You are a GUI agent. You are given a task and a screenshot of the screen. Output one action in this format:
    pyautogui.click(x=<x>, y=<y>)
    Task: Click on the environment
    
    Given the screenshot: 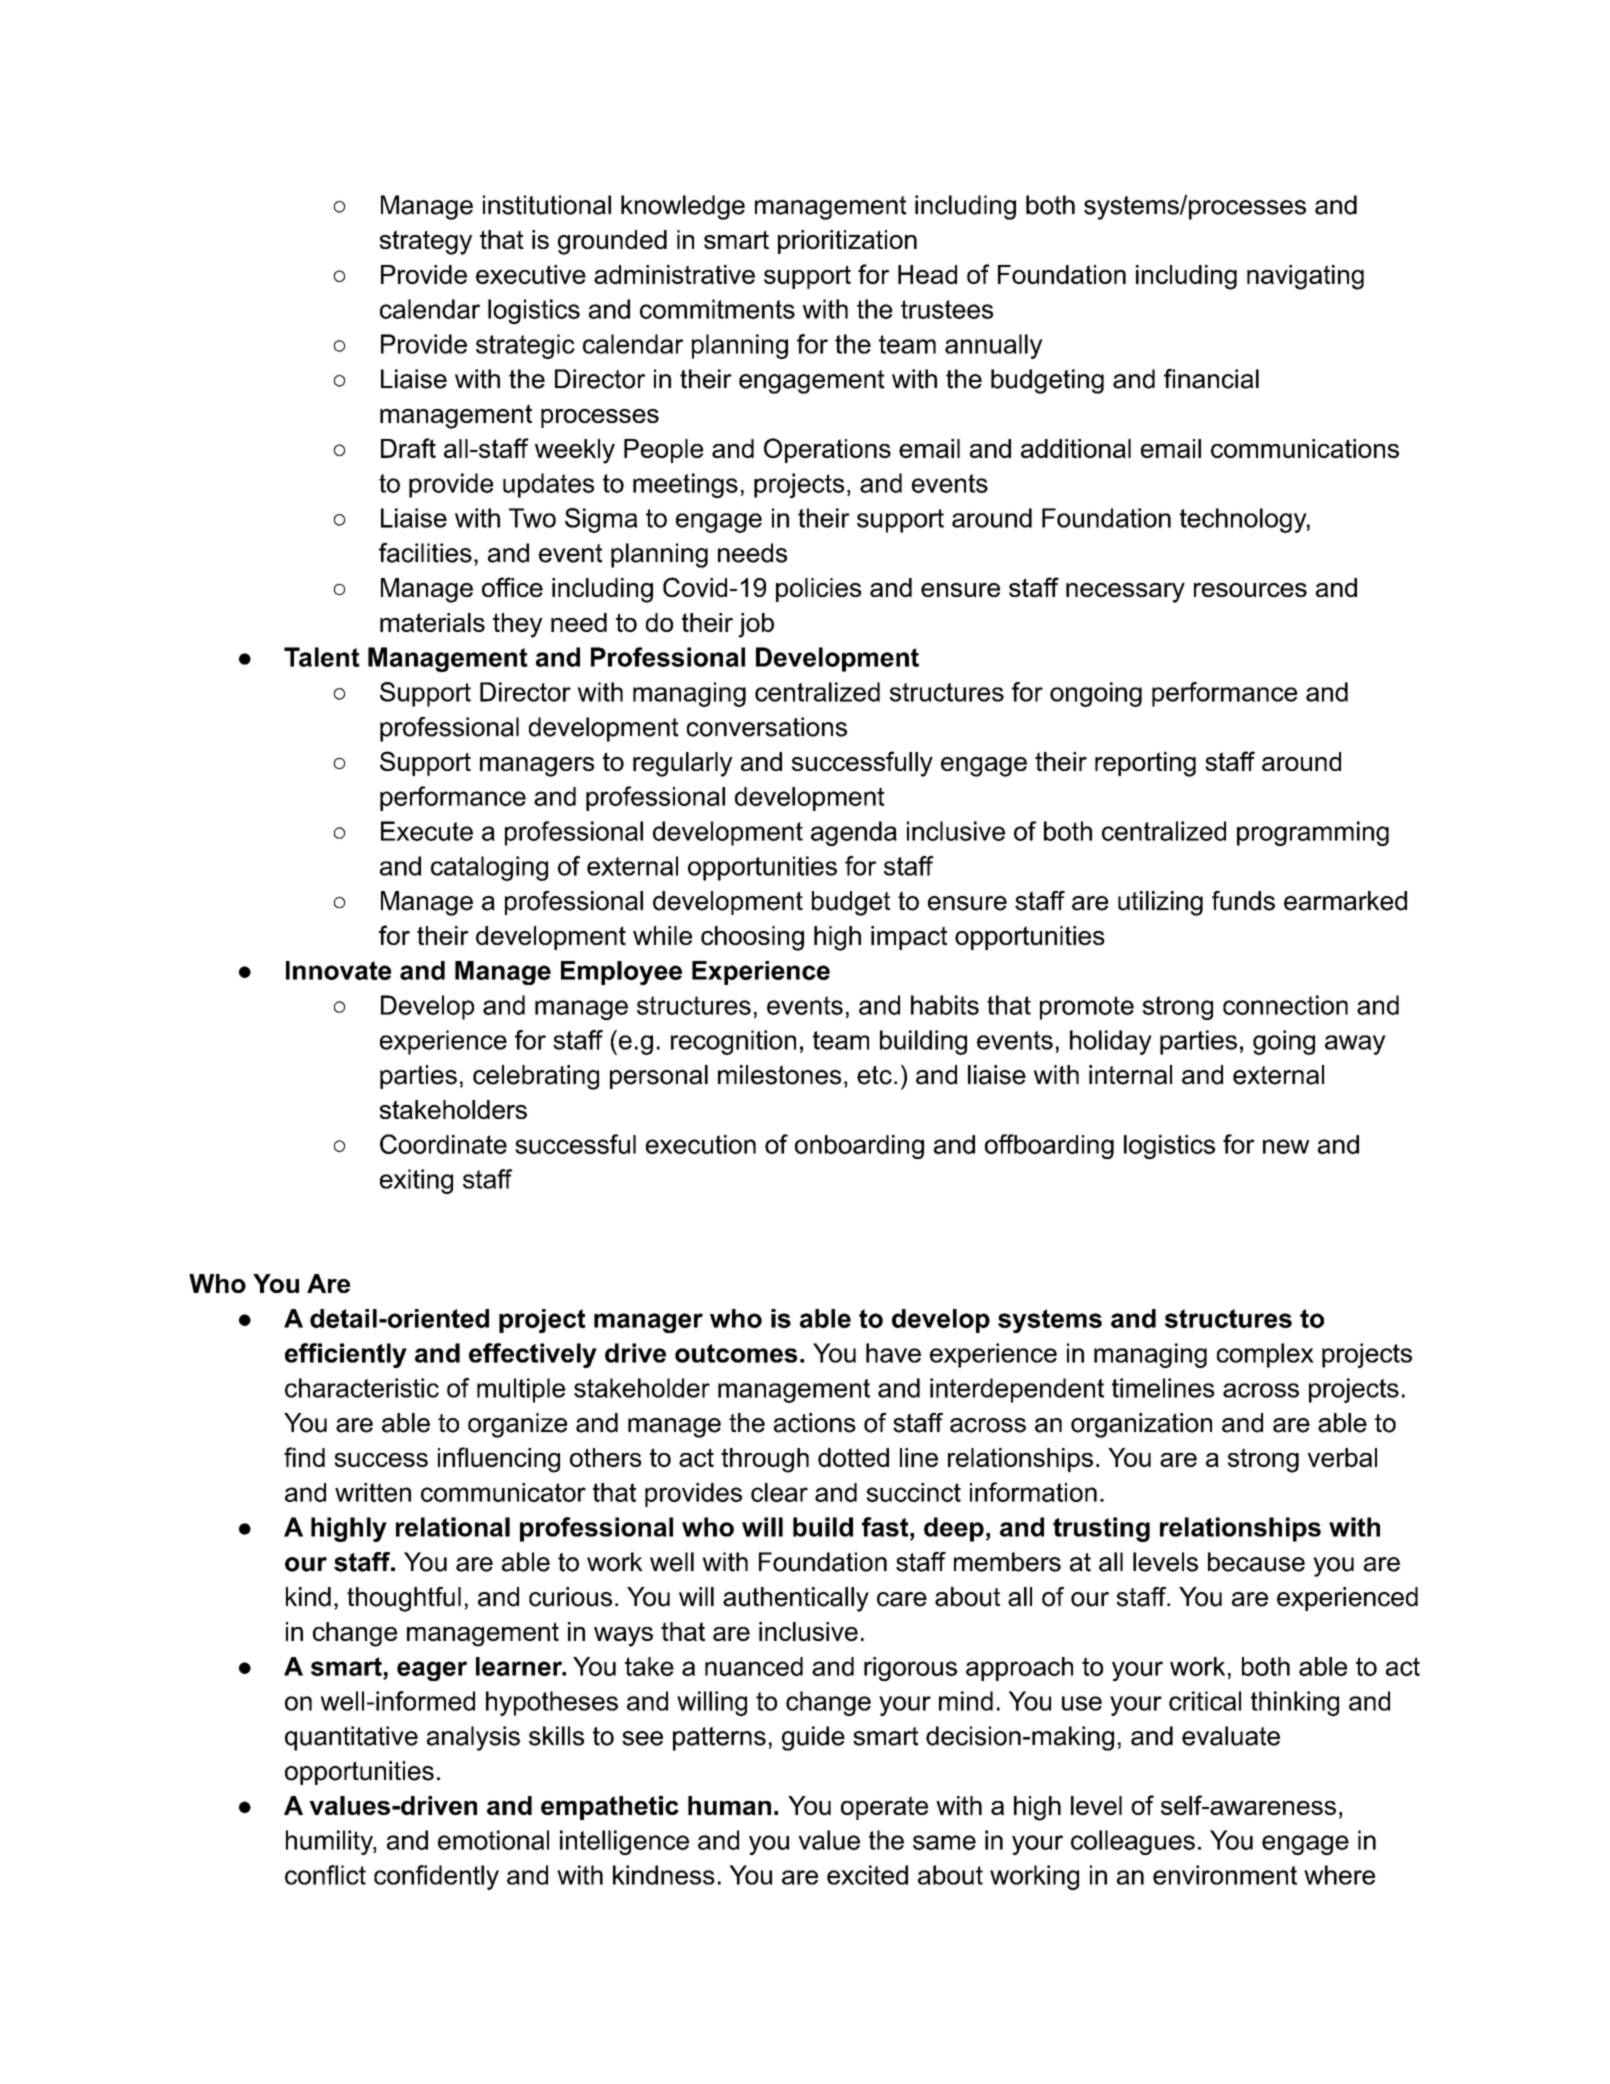 What is the action you would take?
    pyautogui.click(x=1225, y=1875)
